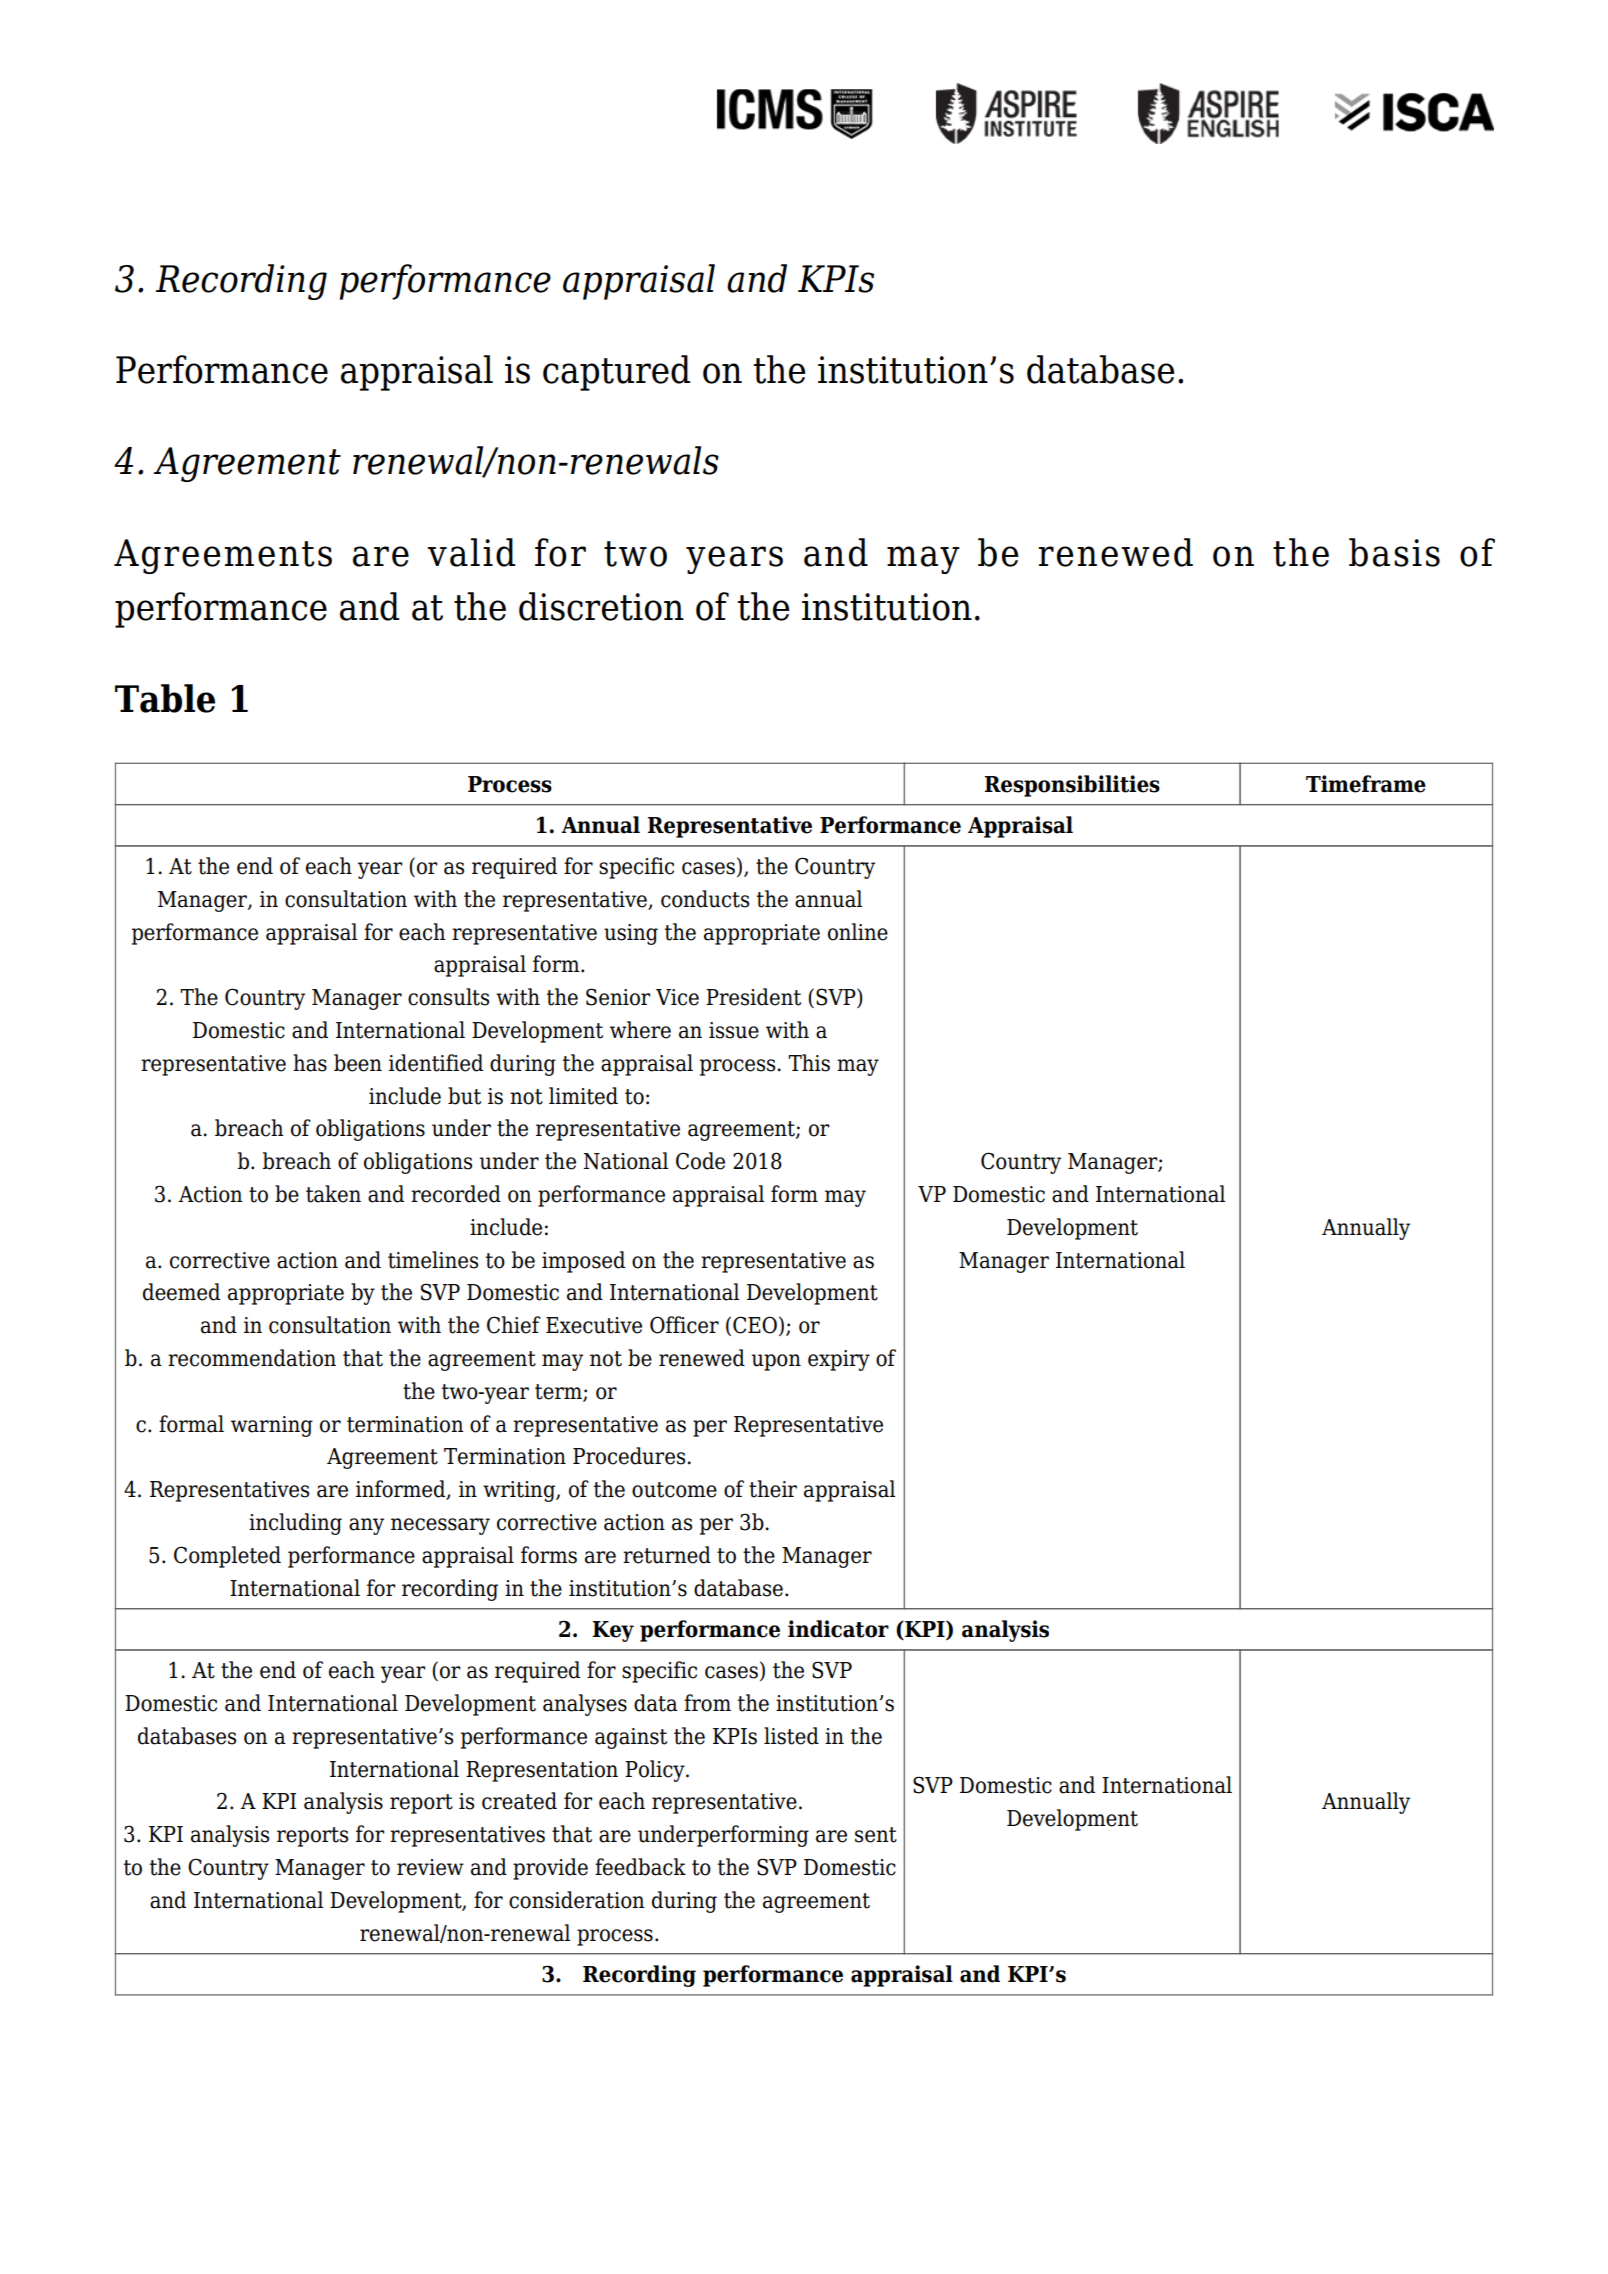  I want to click on Timeframe, so click(1366, 784).
